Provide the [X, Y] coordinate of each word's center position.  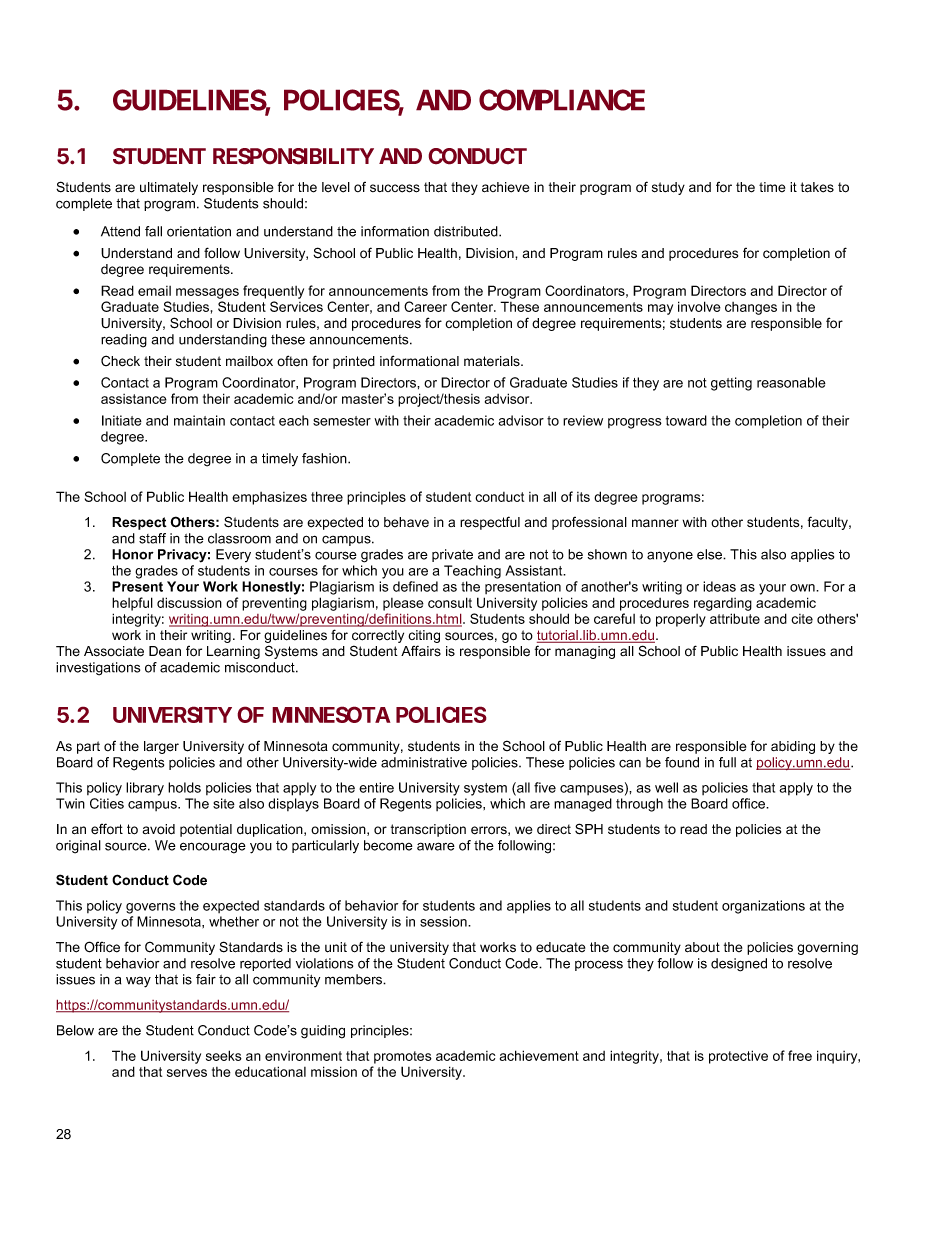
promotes [403, 1057]
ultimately [169, 188]
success [395, 188]
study [668, 188]
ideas [719, 586]
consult [450, 602]
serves [187, 1073]
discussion [189, 602]
